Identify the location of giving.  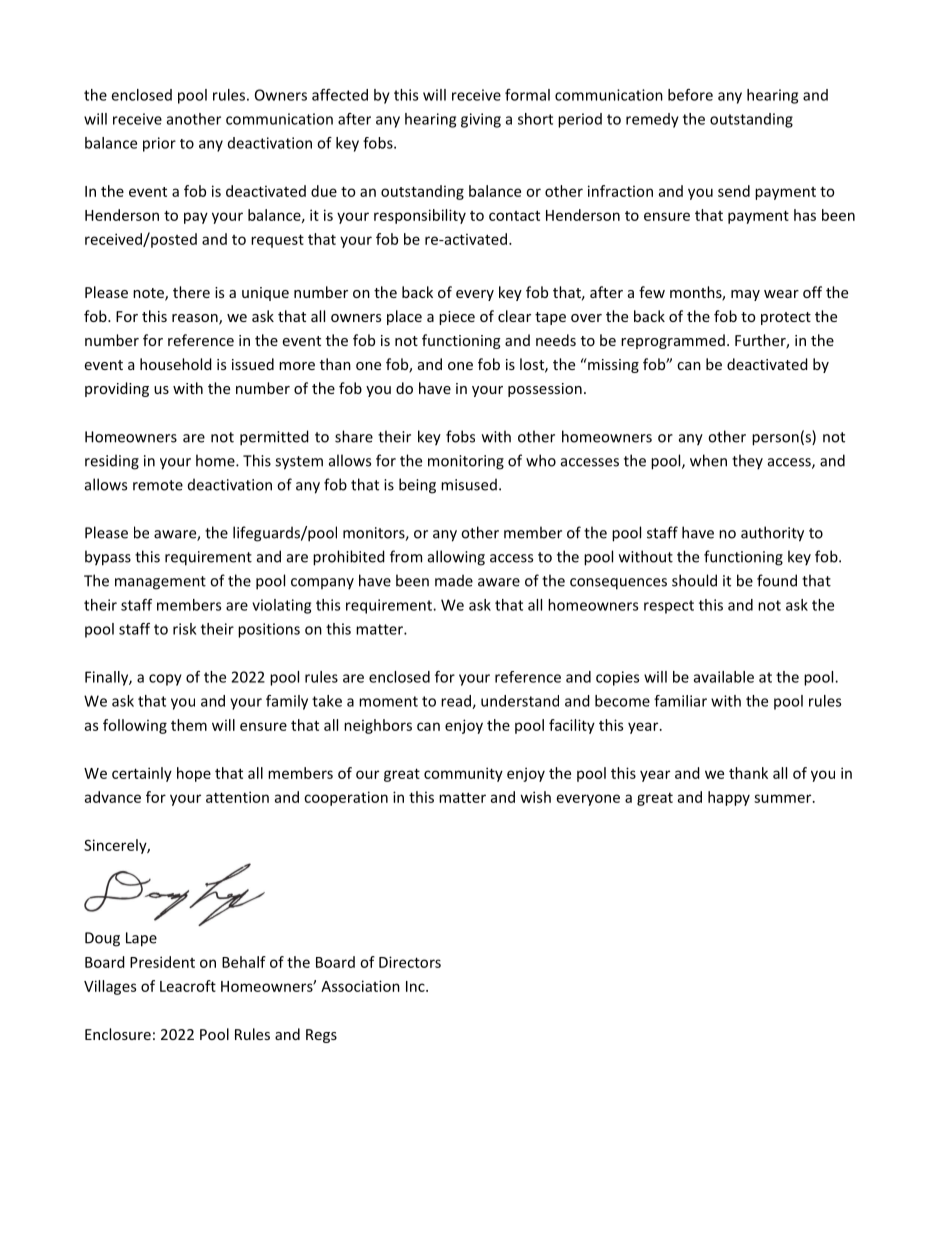
(481, 120).
